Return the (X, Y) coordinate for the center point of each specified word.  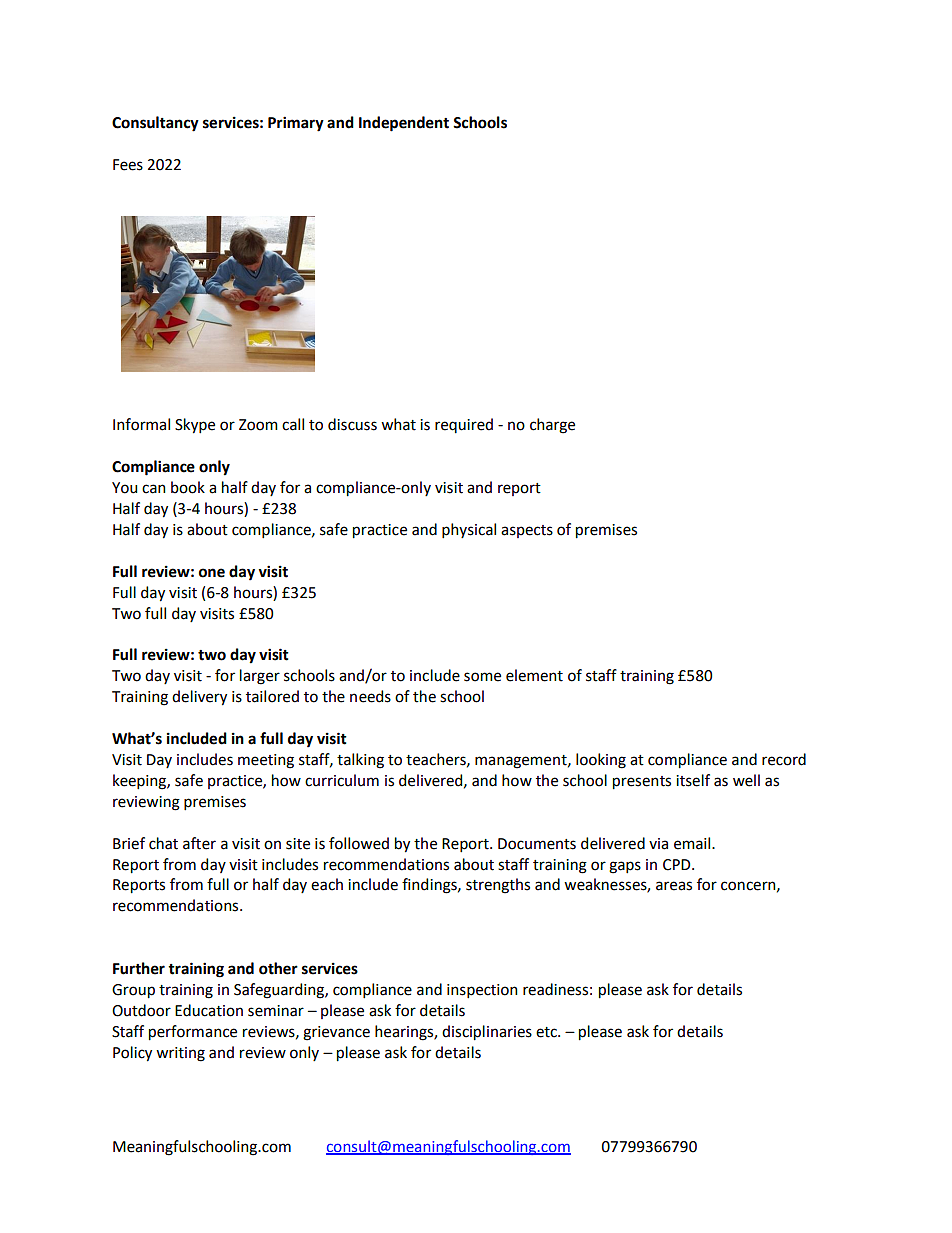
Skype (195, 426)
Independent (404, 124)
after (199, 843)
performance (193, 1033)
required (464, 425)
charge (552, 426)
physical (469, 530)
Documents (537, 844)
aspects (527, 531)
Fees (128, 165)
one (212, 573)
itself (693, 780)
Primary (296, 124)
